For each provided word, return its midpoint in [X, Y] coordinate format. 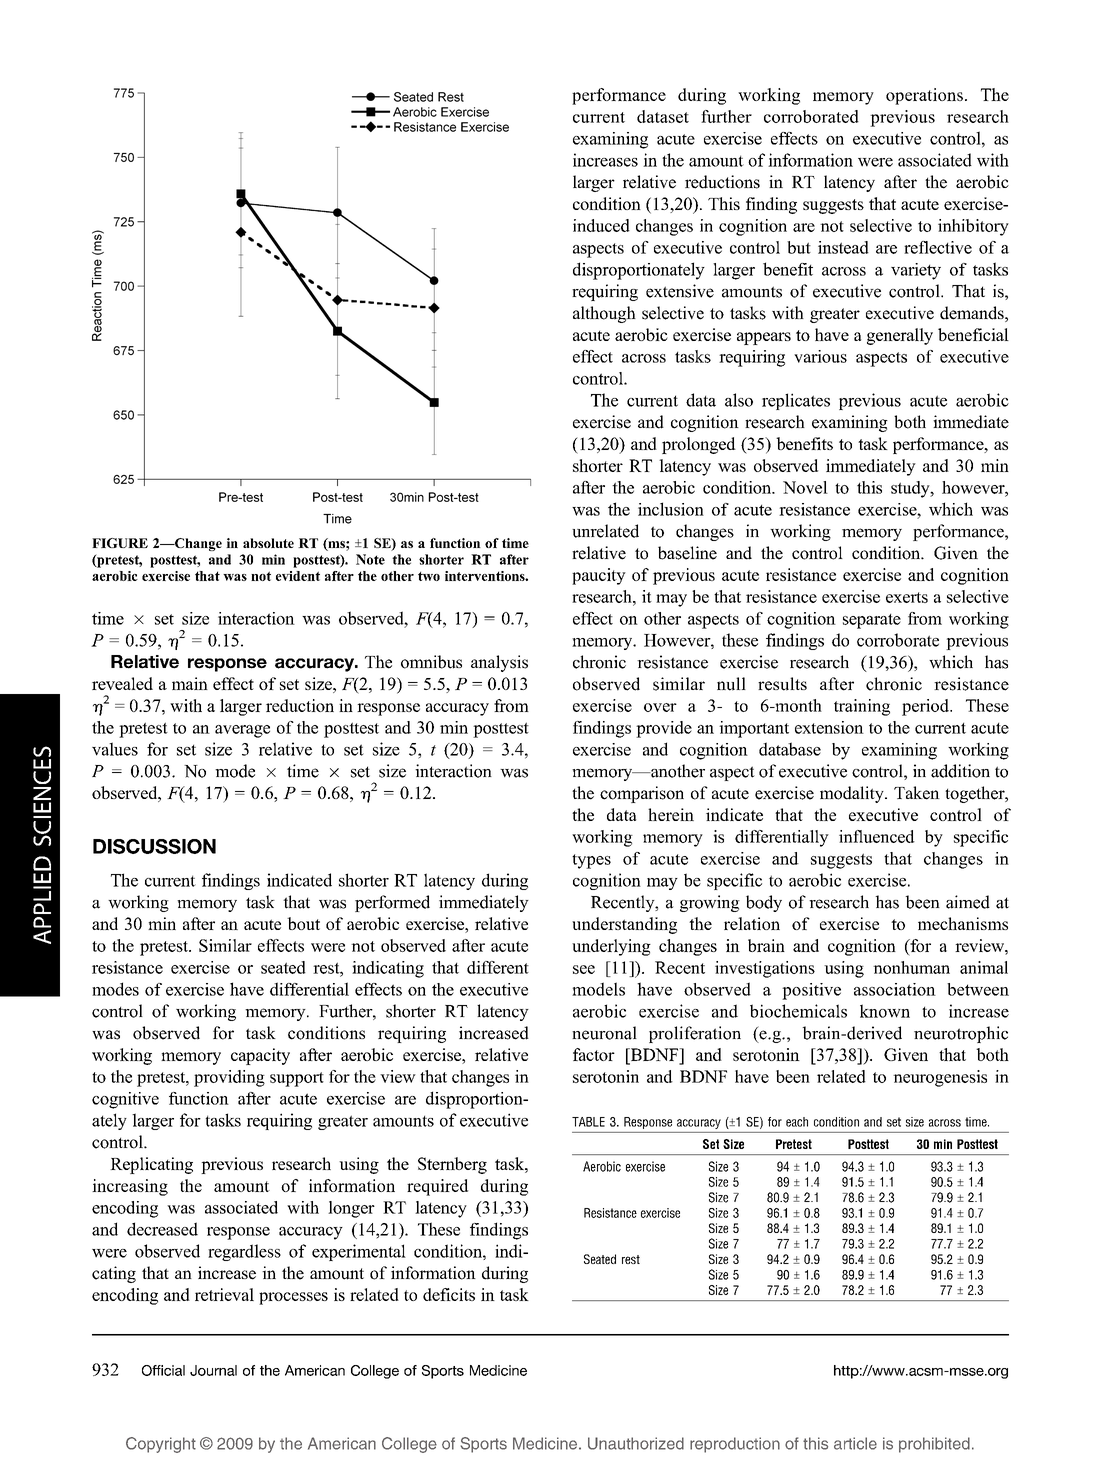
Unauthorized [636, 1443]
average [242, 731]
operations [924, 96]
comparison [642, 794]
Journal [213, 1370]
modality [853, 794]
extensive [680, 291]
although [604, 314]
